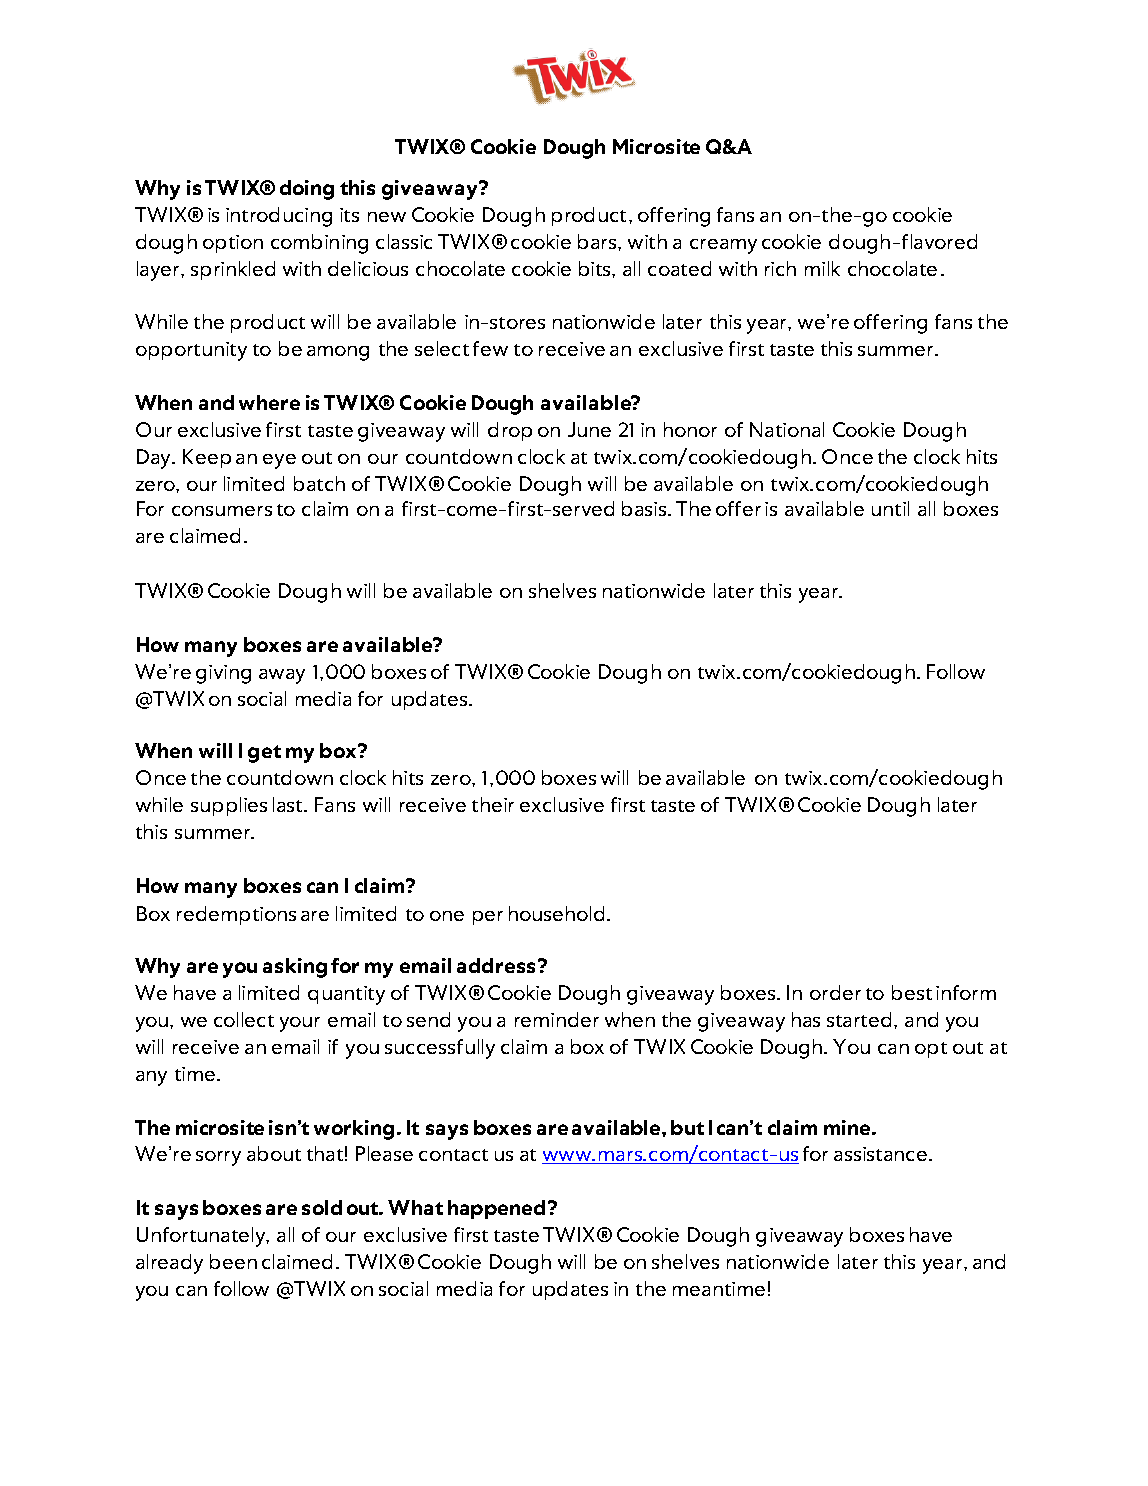 The height and width of the image is (1486, 1148). Describe the element at coordinates (264, 754) in the image. I see `get` at that location.
